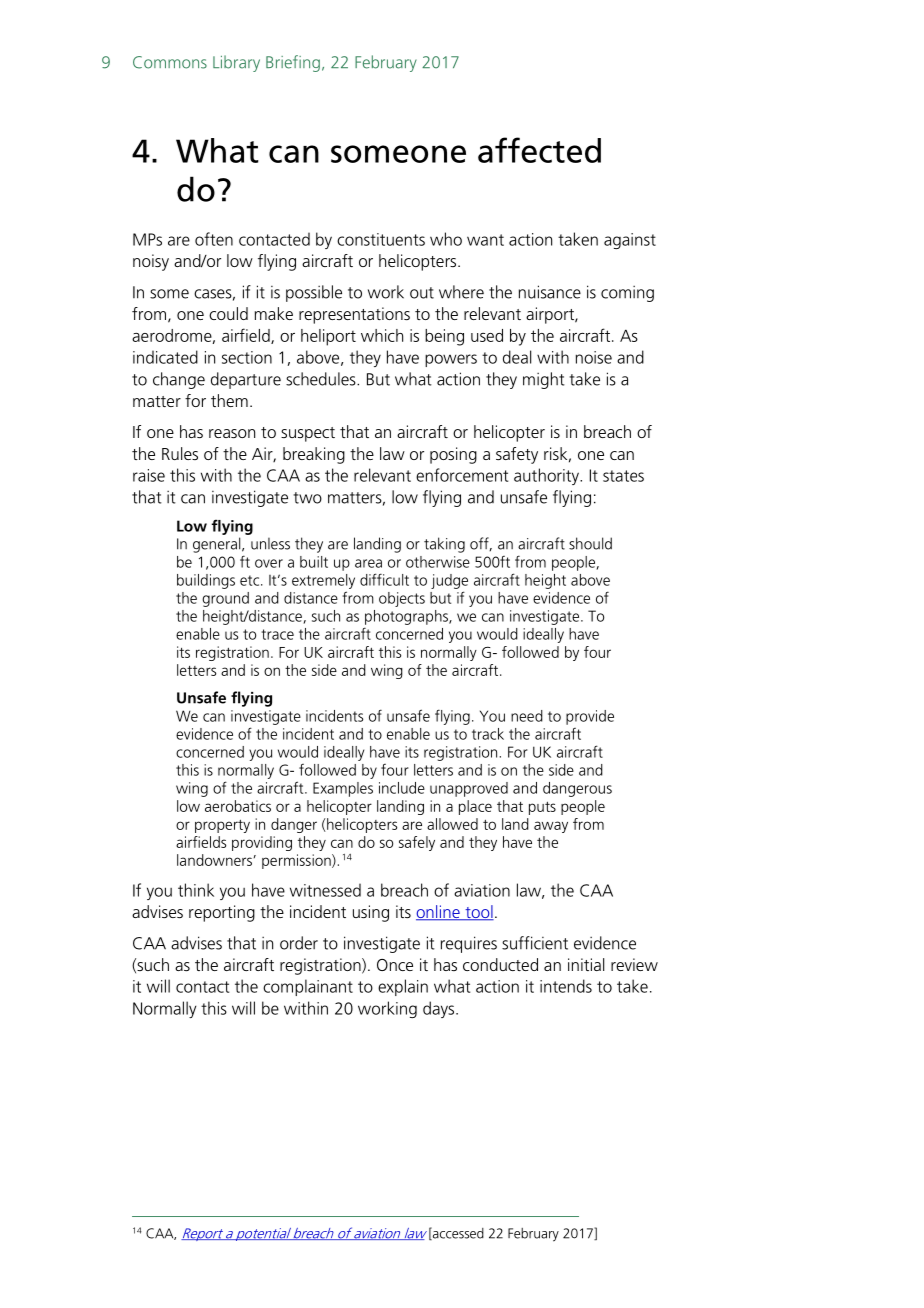 This page has width=924, height=1308. What do you see at coordinates (403, 987) in the page?
I see `explain` at bounding box center [403, 987].
